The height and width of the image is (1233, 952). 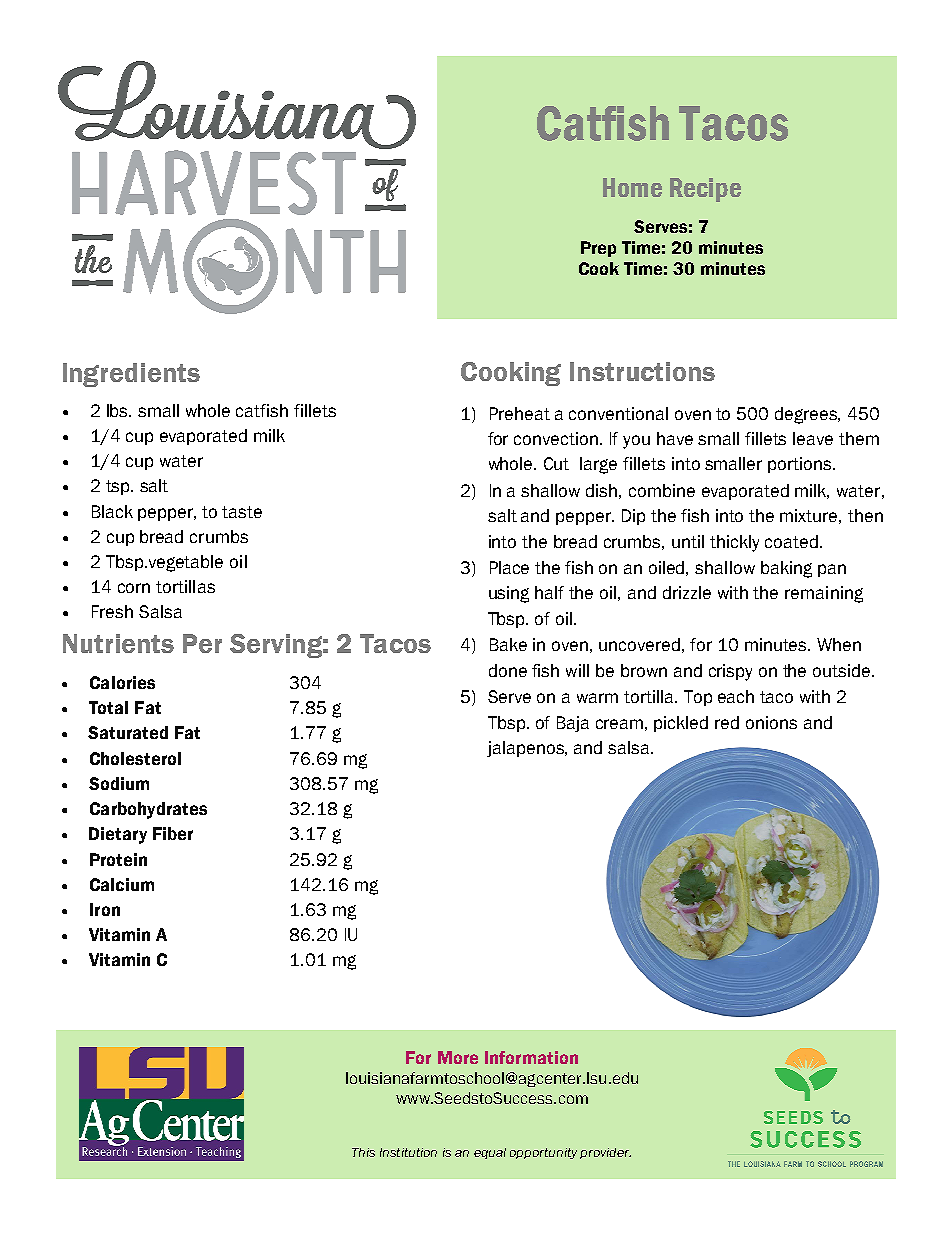 What do you see at coordinates (363, 1152) in the image?
I see `This` at bounding box center [363, 1152].
